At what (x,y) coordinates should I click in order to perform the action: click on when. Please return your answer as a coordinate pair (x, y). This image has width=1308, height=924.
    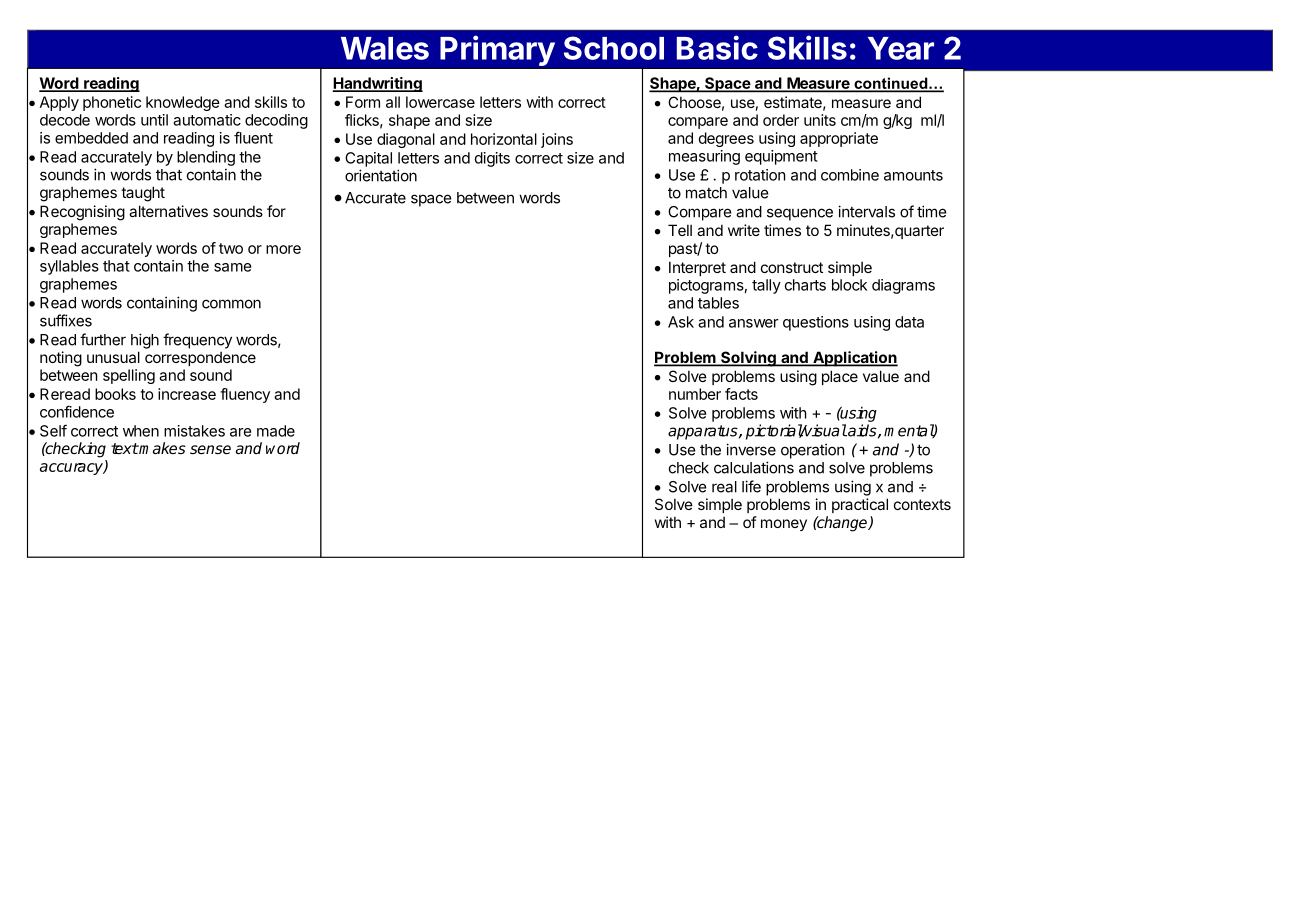
    Looking at the image, I should click on (141, 431).
